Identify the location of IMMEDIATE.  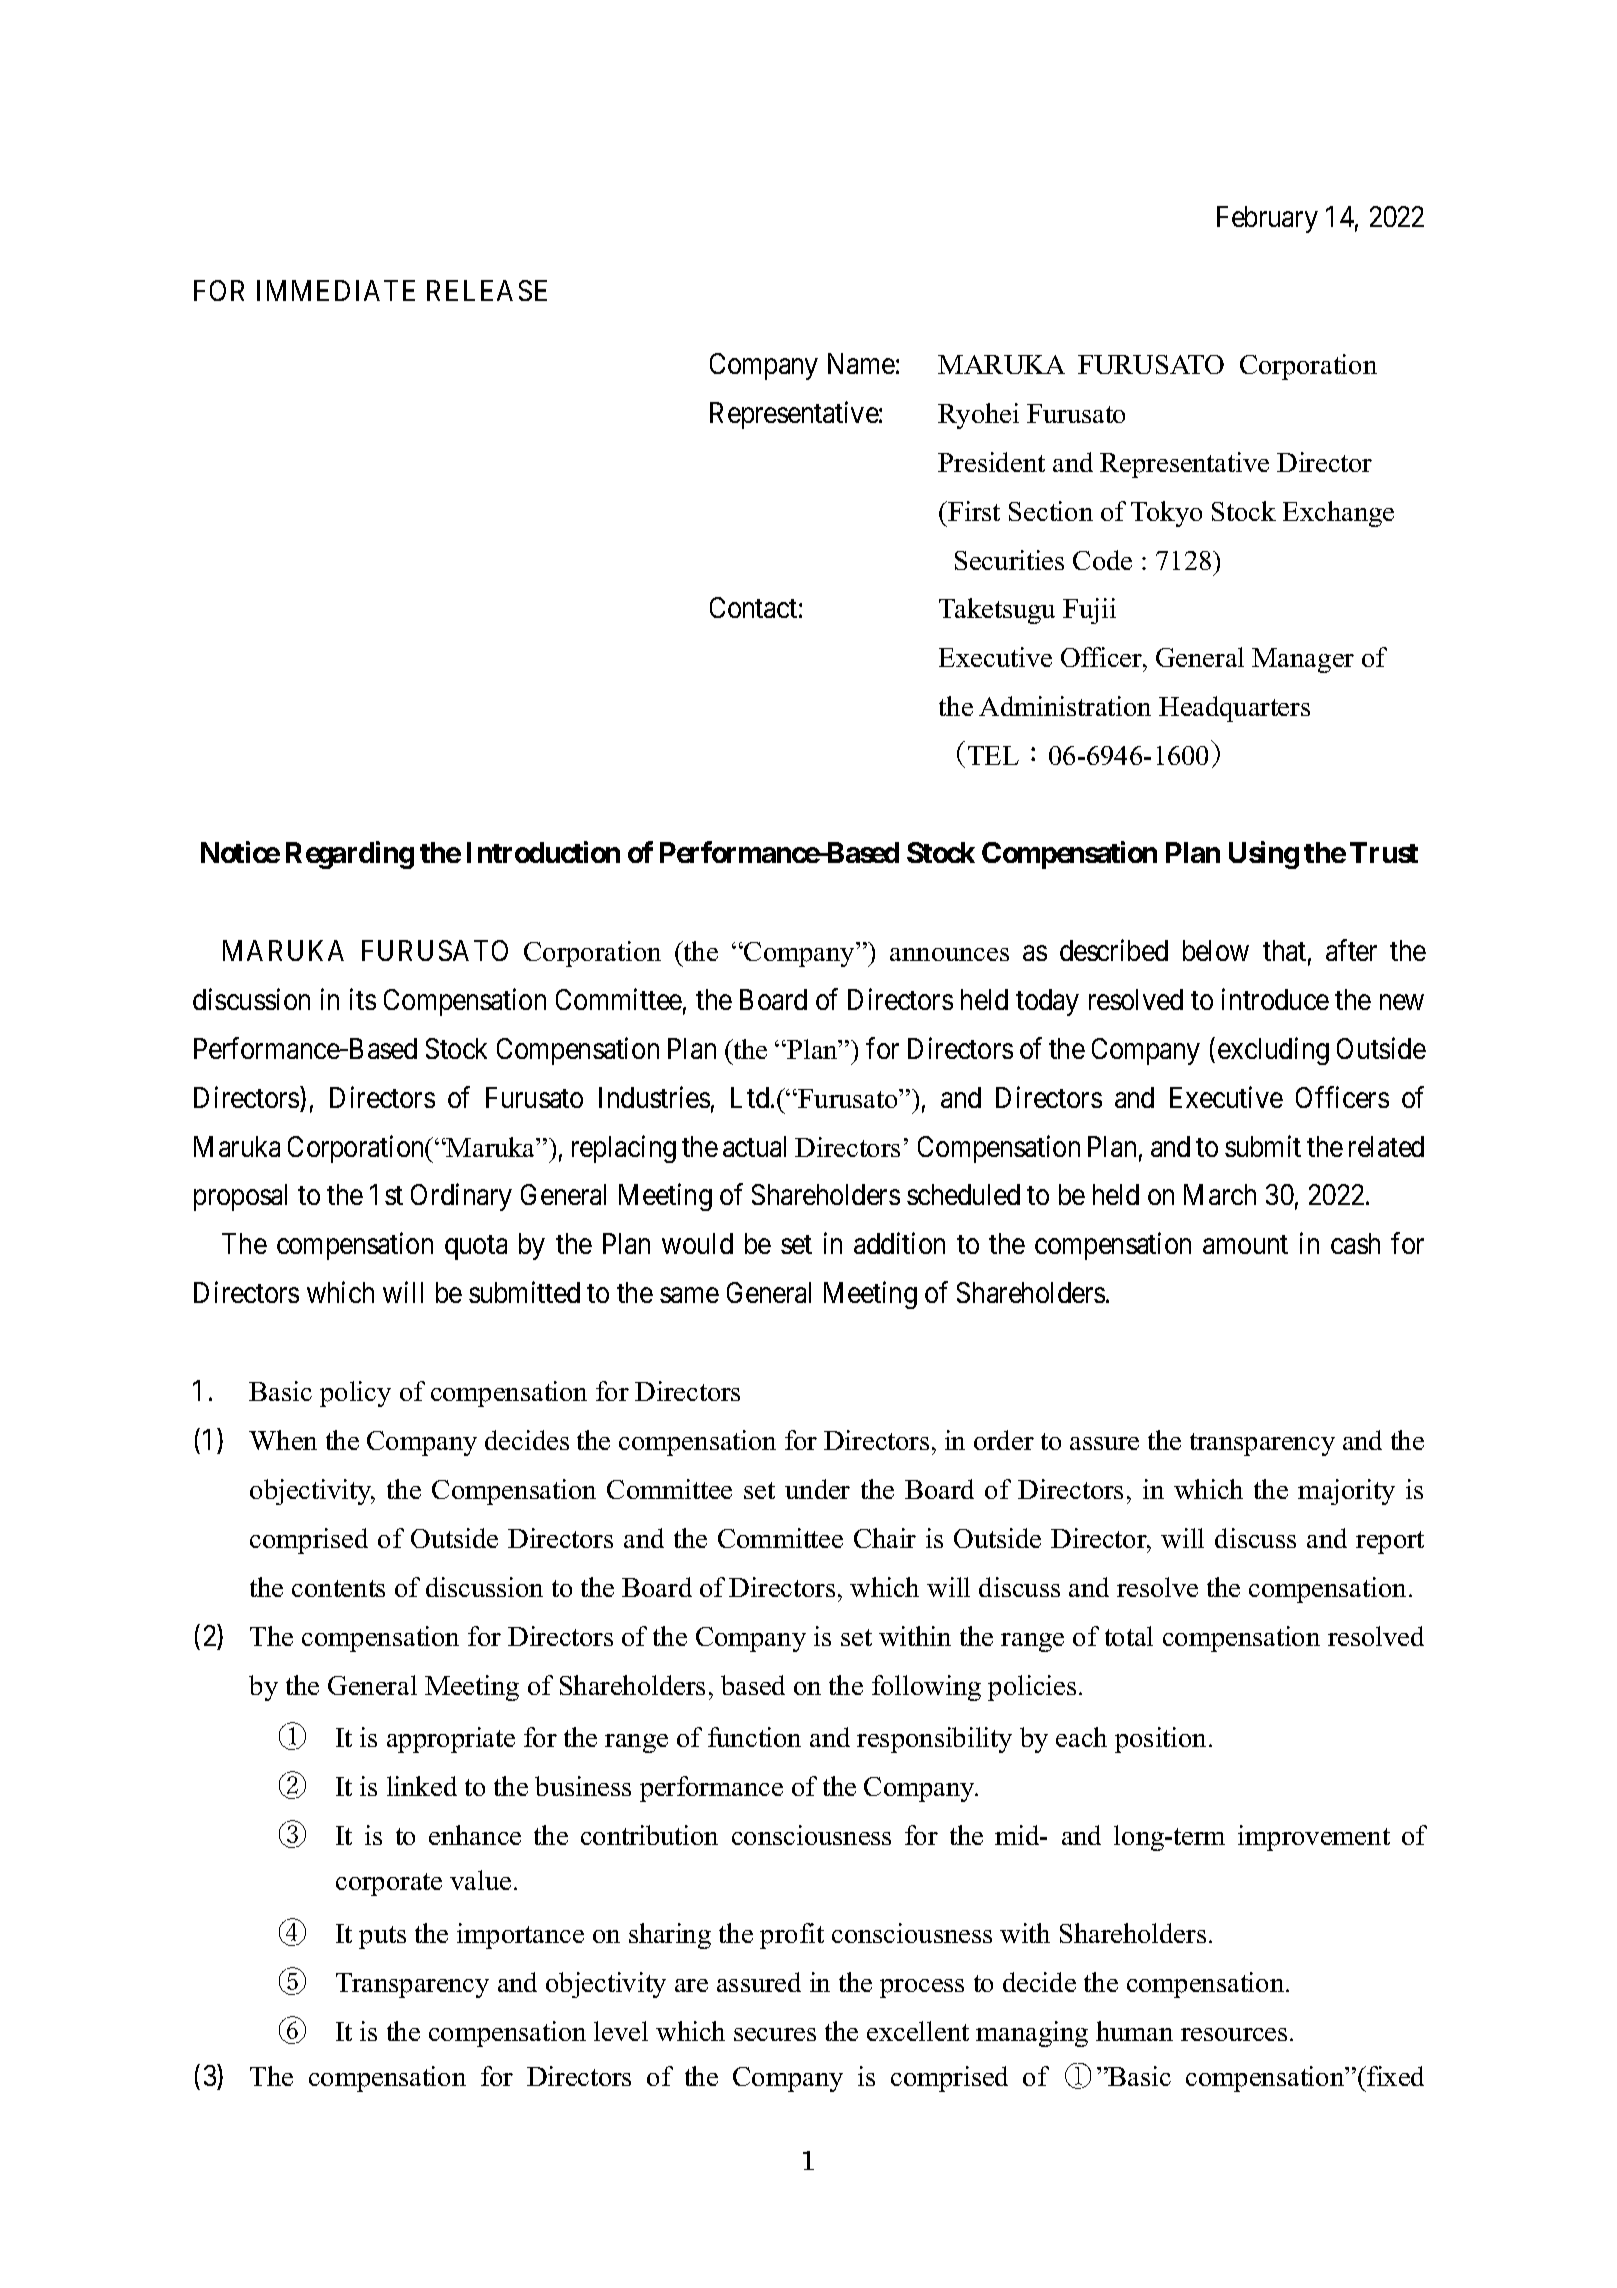
(336, 290).
